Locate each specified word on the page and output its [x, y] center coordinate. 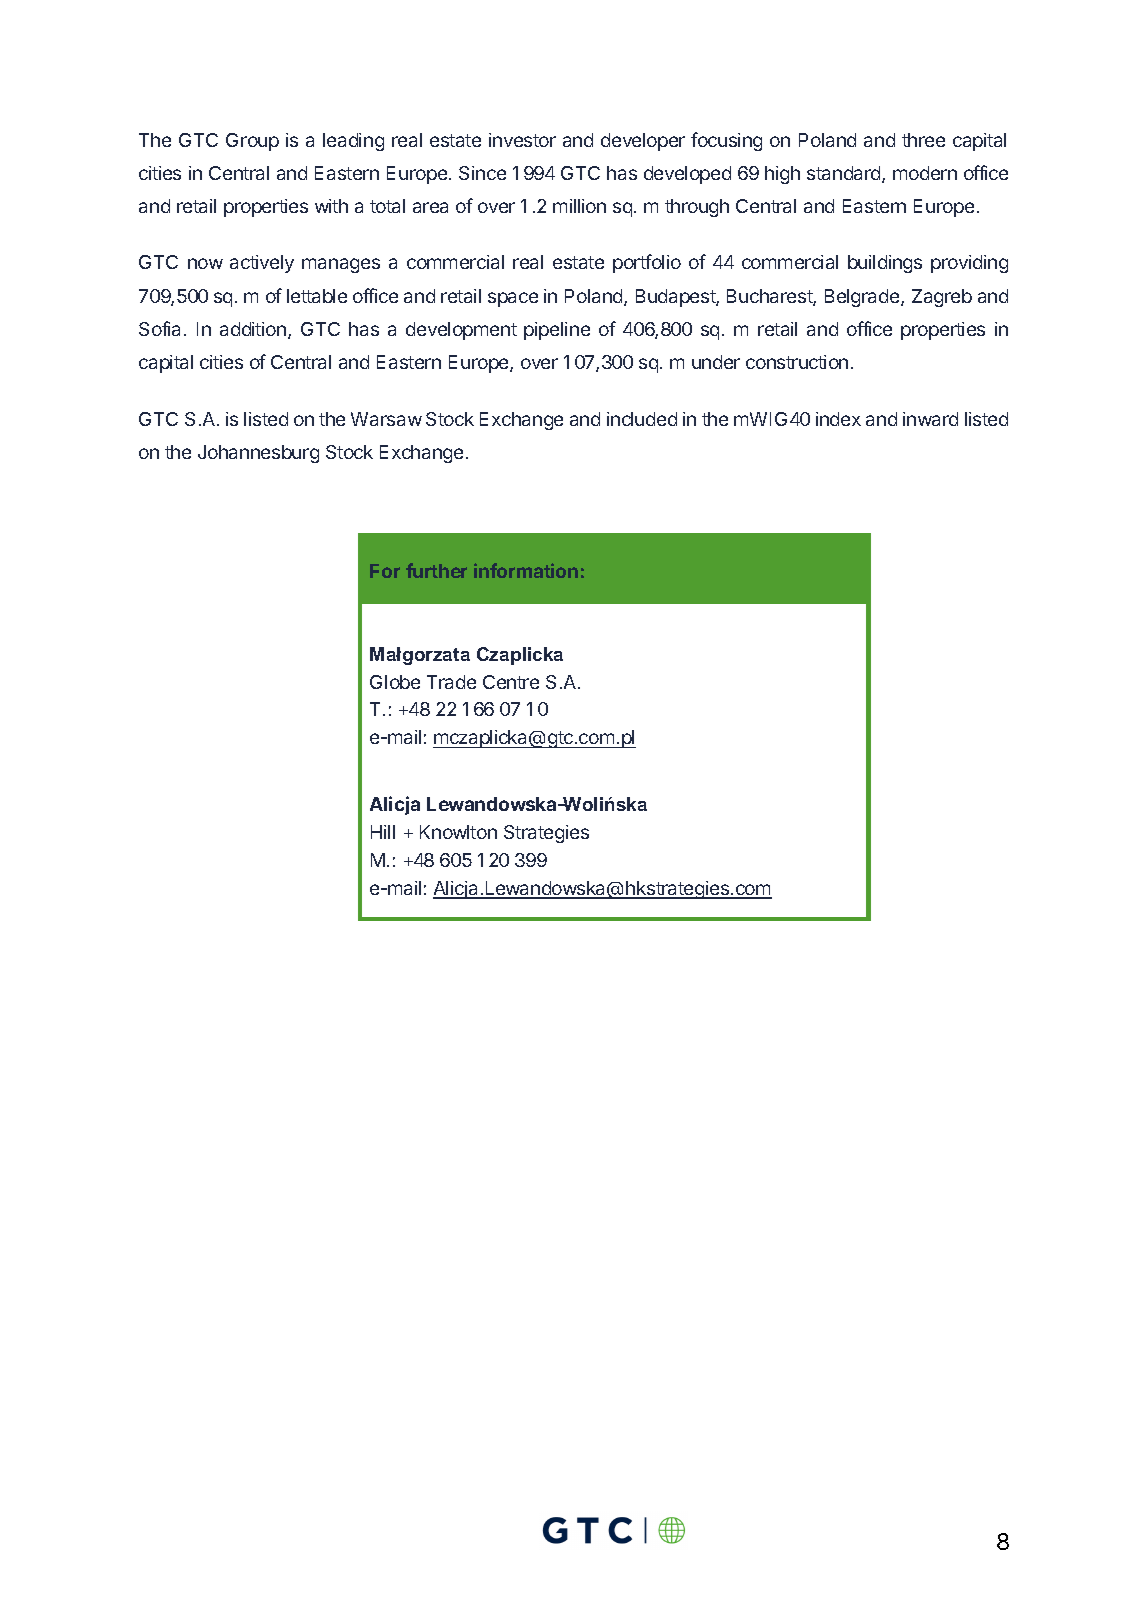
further [436, 570]
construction [797, 362]
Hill [383, 832]
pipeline [557, 331]
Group [252, 142]
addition [253, 329]
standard [845, 174]
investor [522, 140]
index [838, 419]
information [526, 570]
